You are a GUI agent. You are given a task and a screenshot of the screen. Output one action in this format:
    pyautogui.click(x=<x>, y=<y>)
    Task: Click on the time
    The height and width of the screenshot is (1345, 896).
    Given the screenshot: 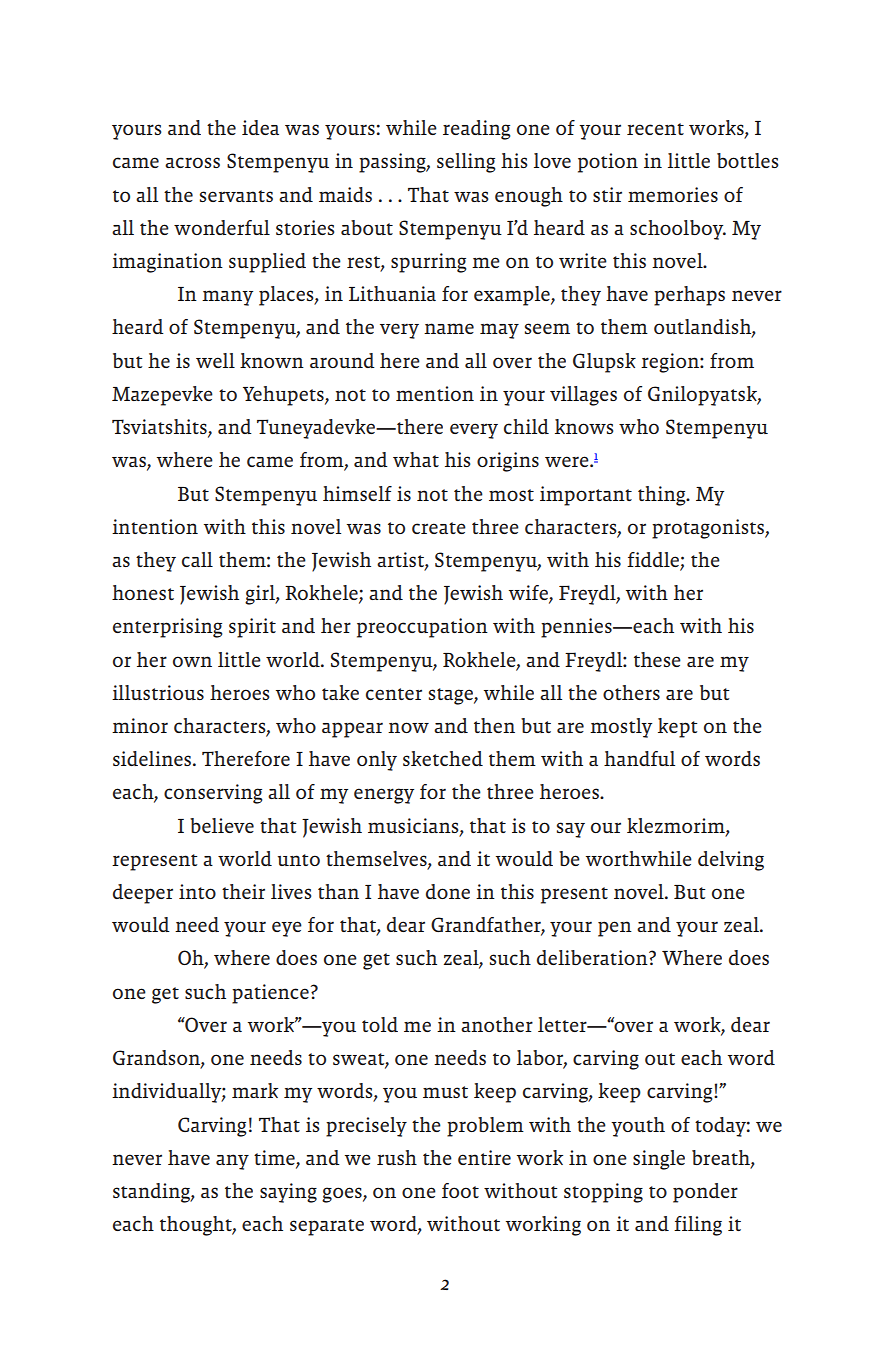 What is the action you would take?
    pyautogui.click(x=275, y=1158)
